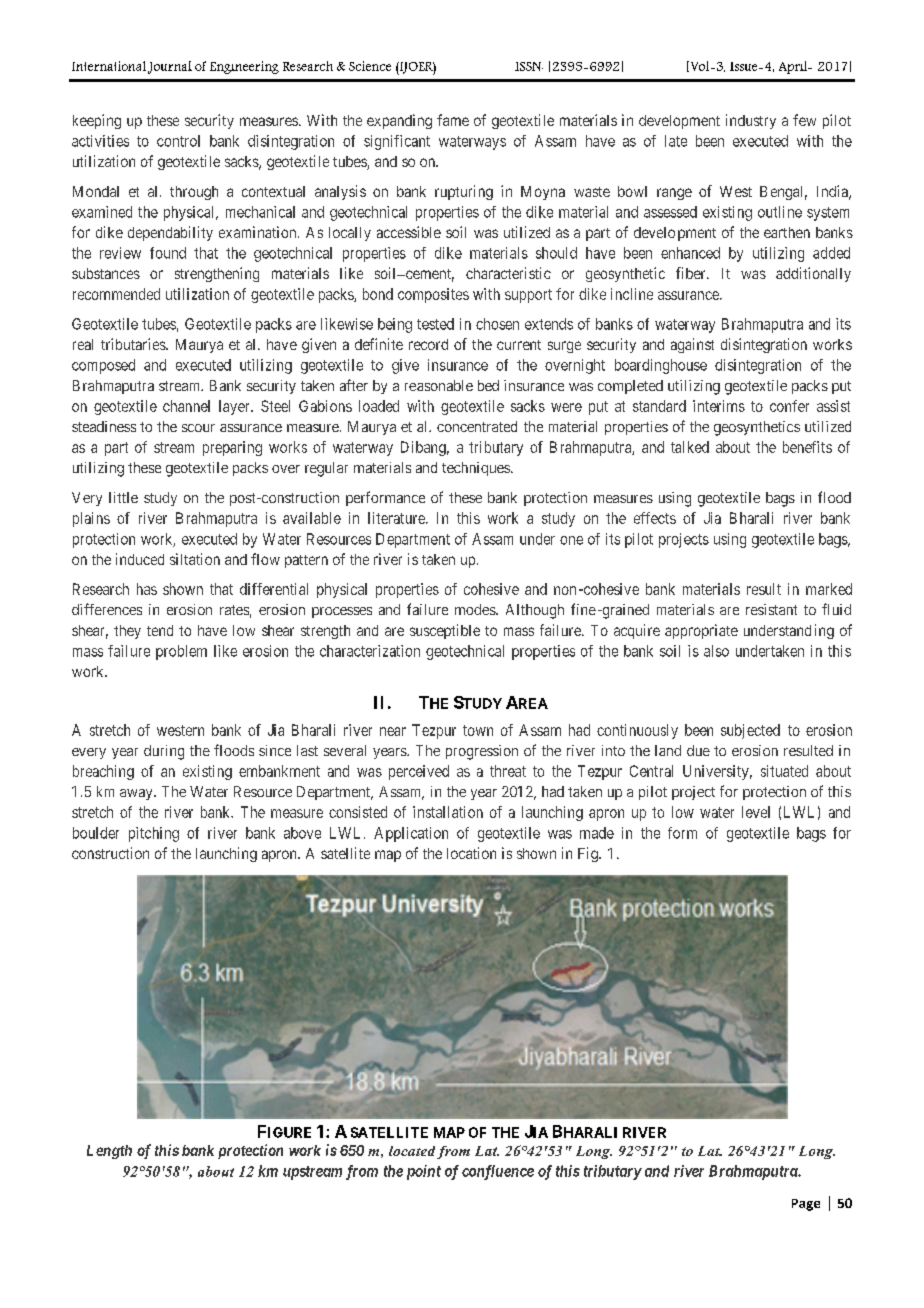  I want to click on also, so click(716, 651).
